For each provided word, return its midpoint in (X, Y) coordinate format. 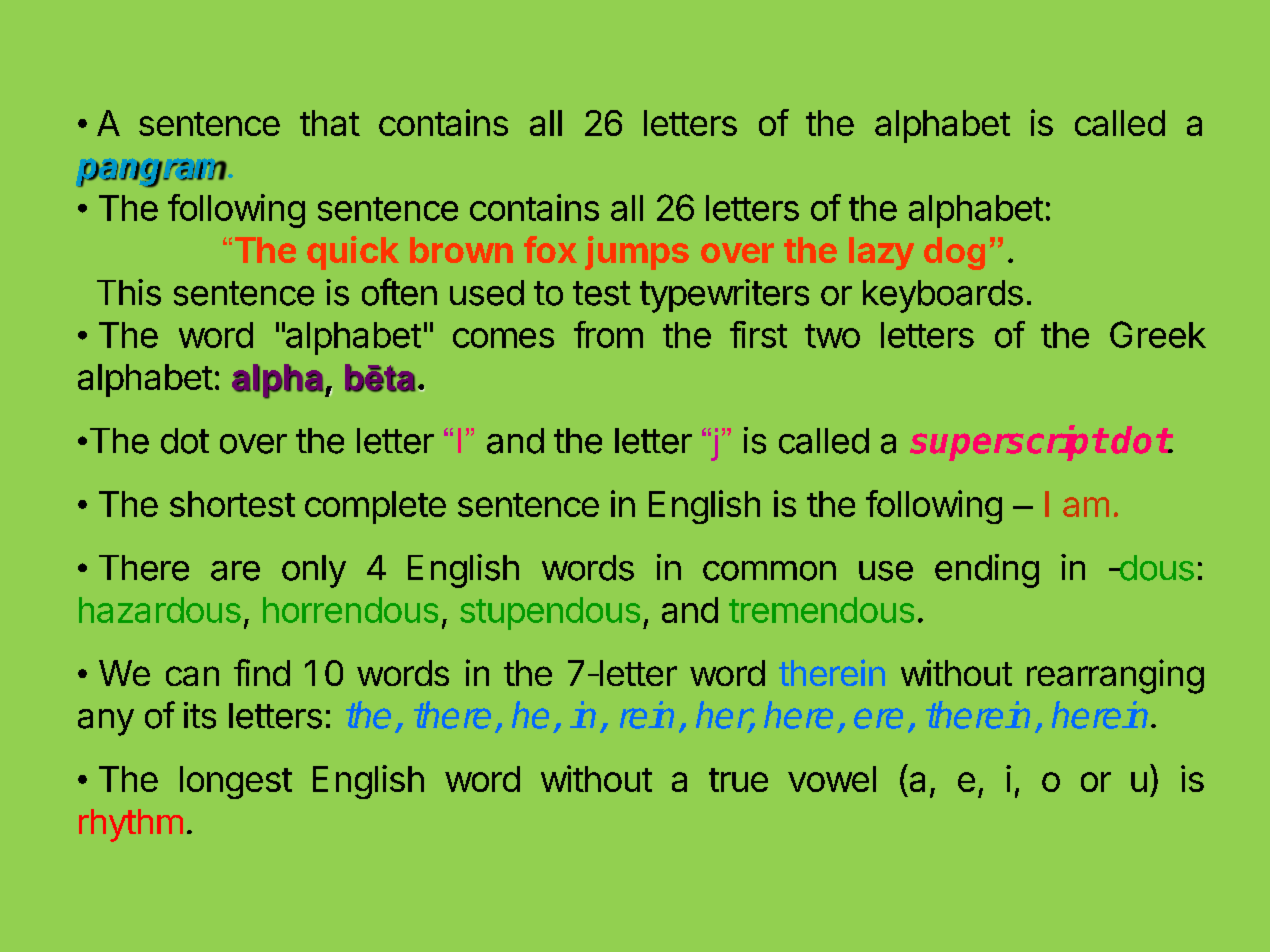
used (487, 293)
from (608, 334)
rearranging (1115, 676)
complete (375, 507)
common (769, 571)
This (129, 292)
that (330, 123)
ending (987, 571)
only (314, 571)
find (262, 672)
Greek (1158, 334)
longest (236, 782)
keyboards (943, 296)
